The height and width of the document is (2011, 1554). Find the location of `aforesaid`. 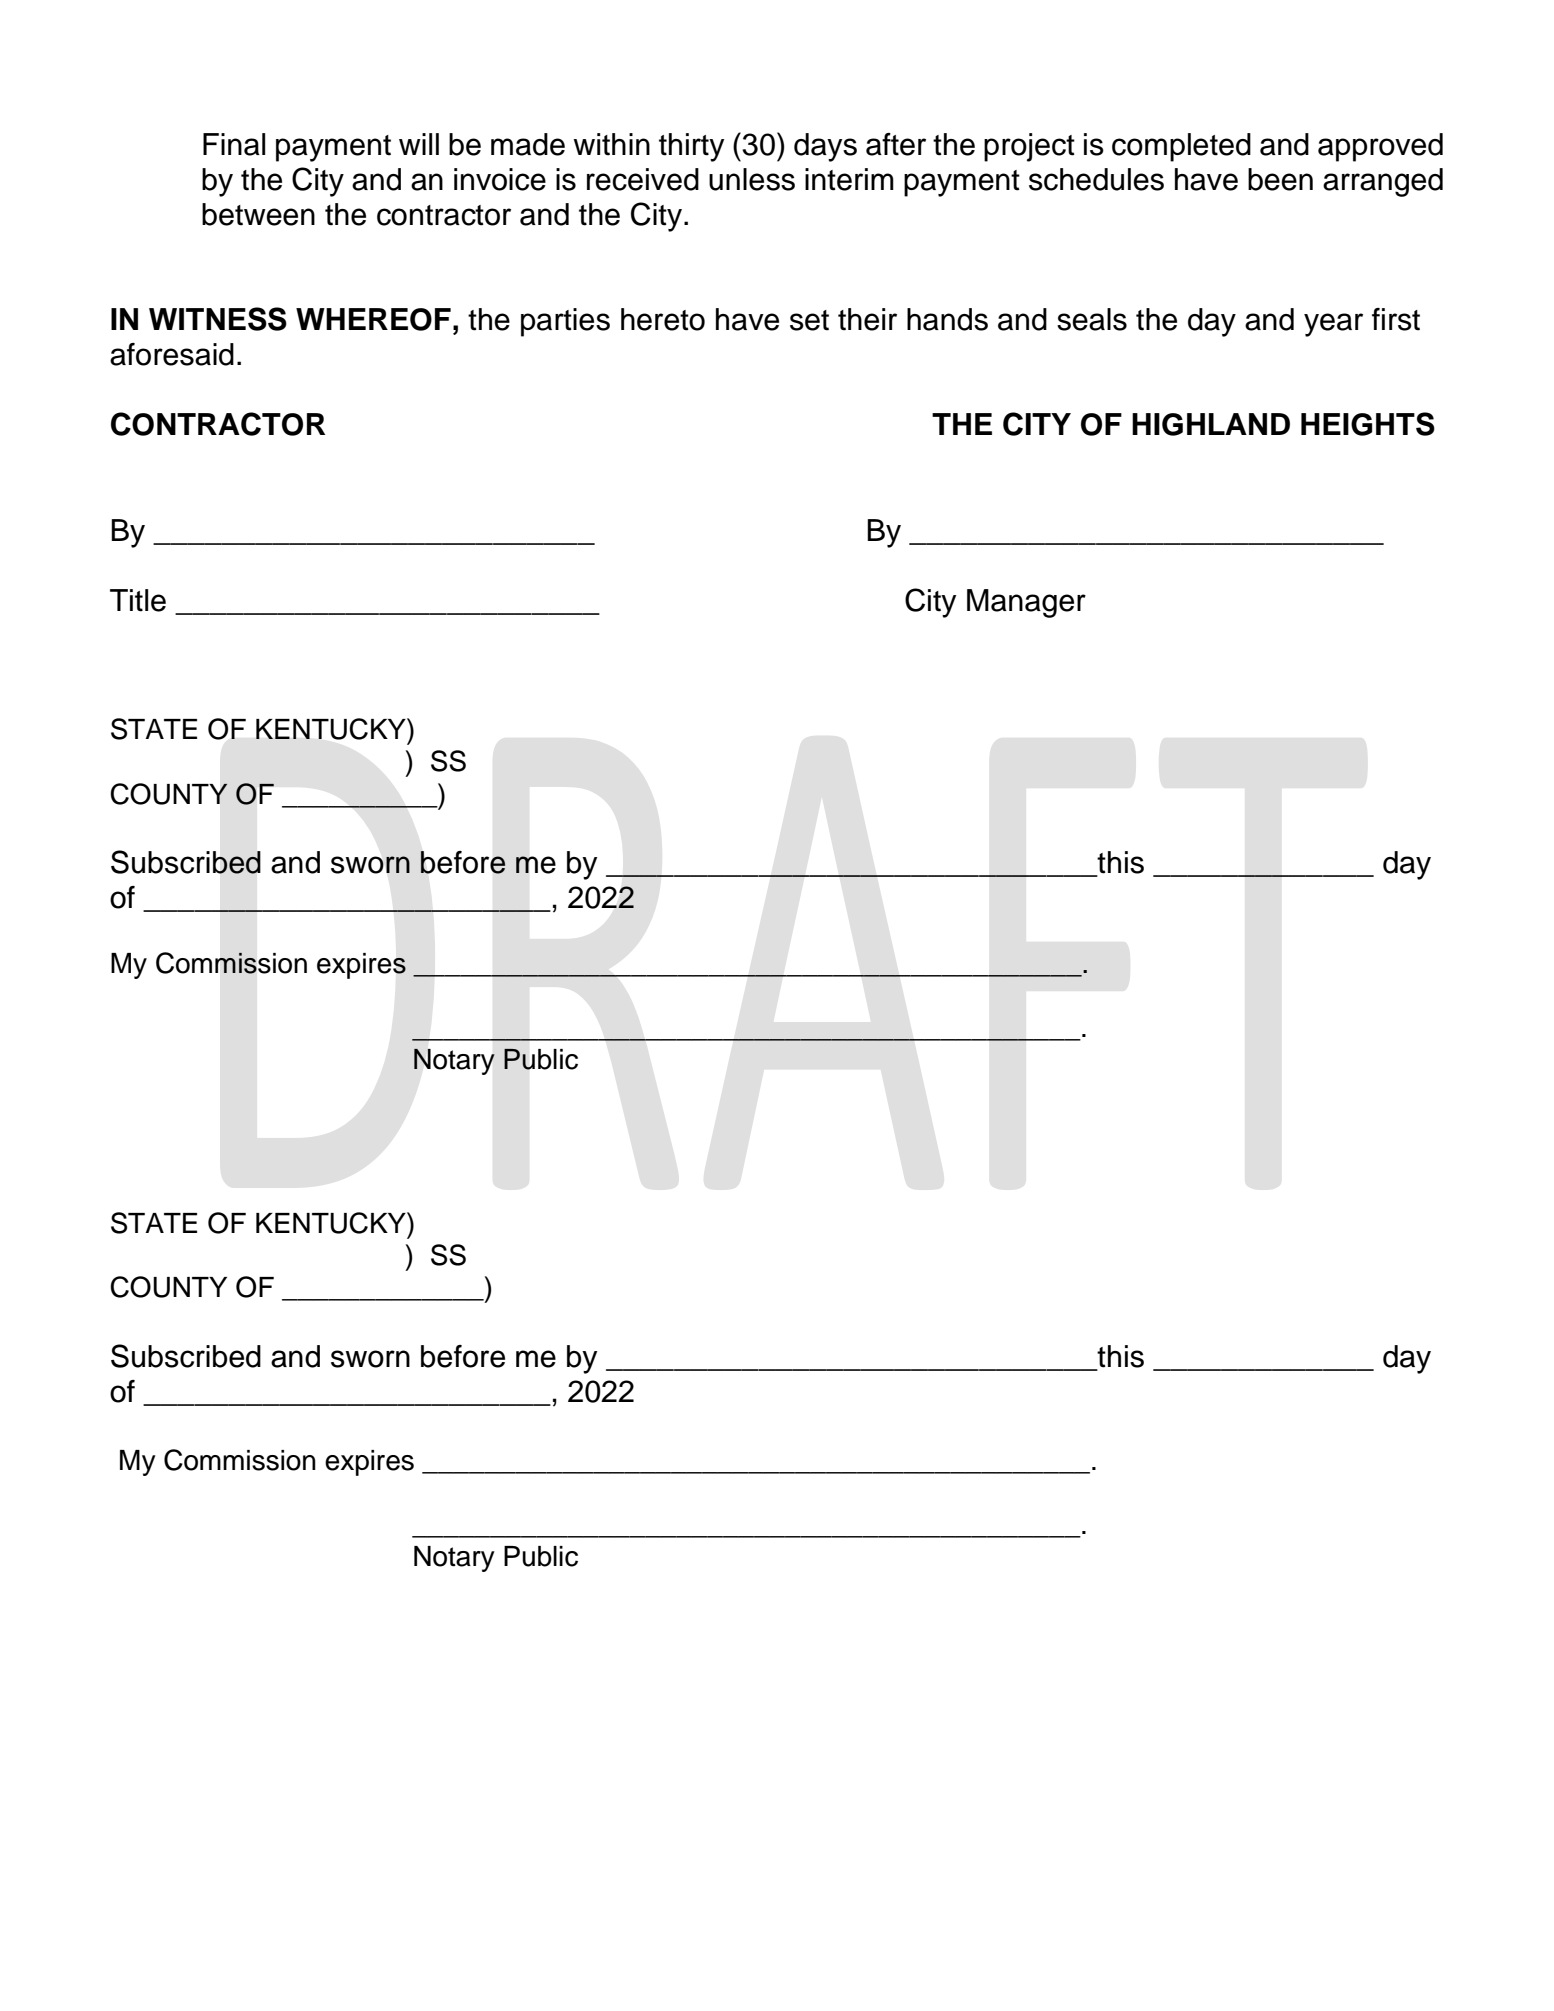

aforesaid is located at coordinates (172, 354).
